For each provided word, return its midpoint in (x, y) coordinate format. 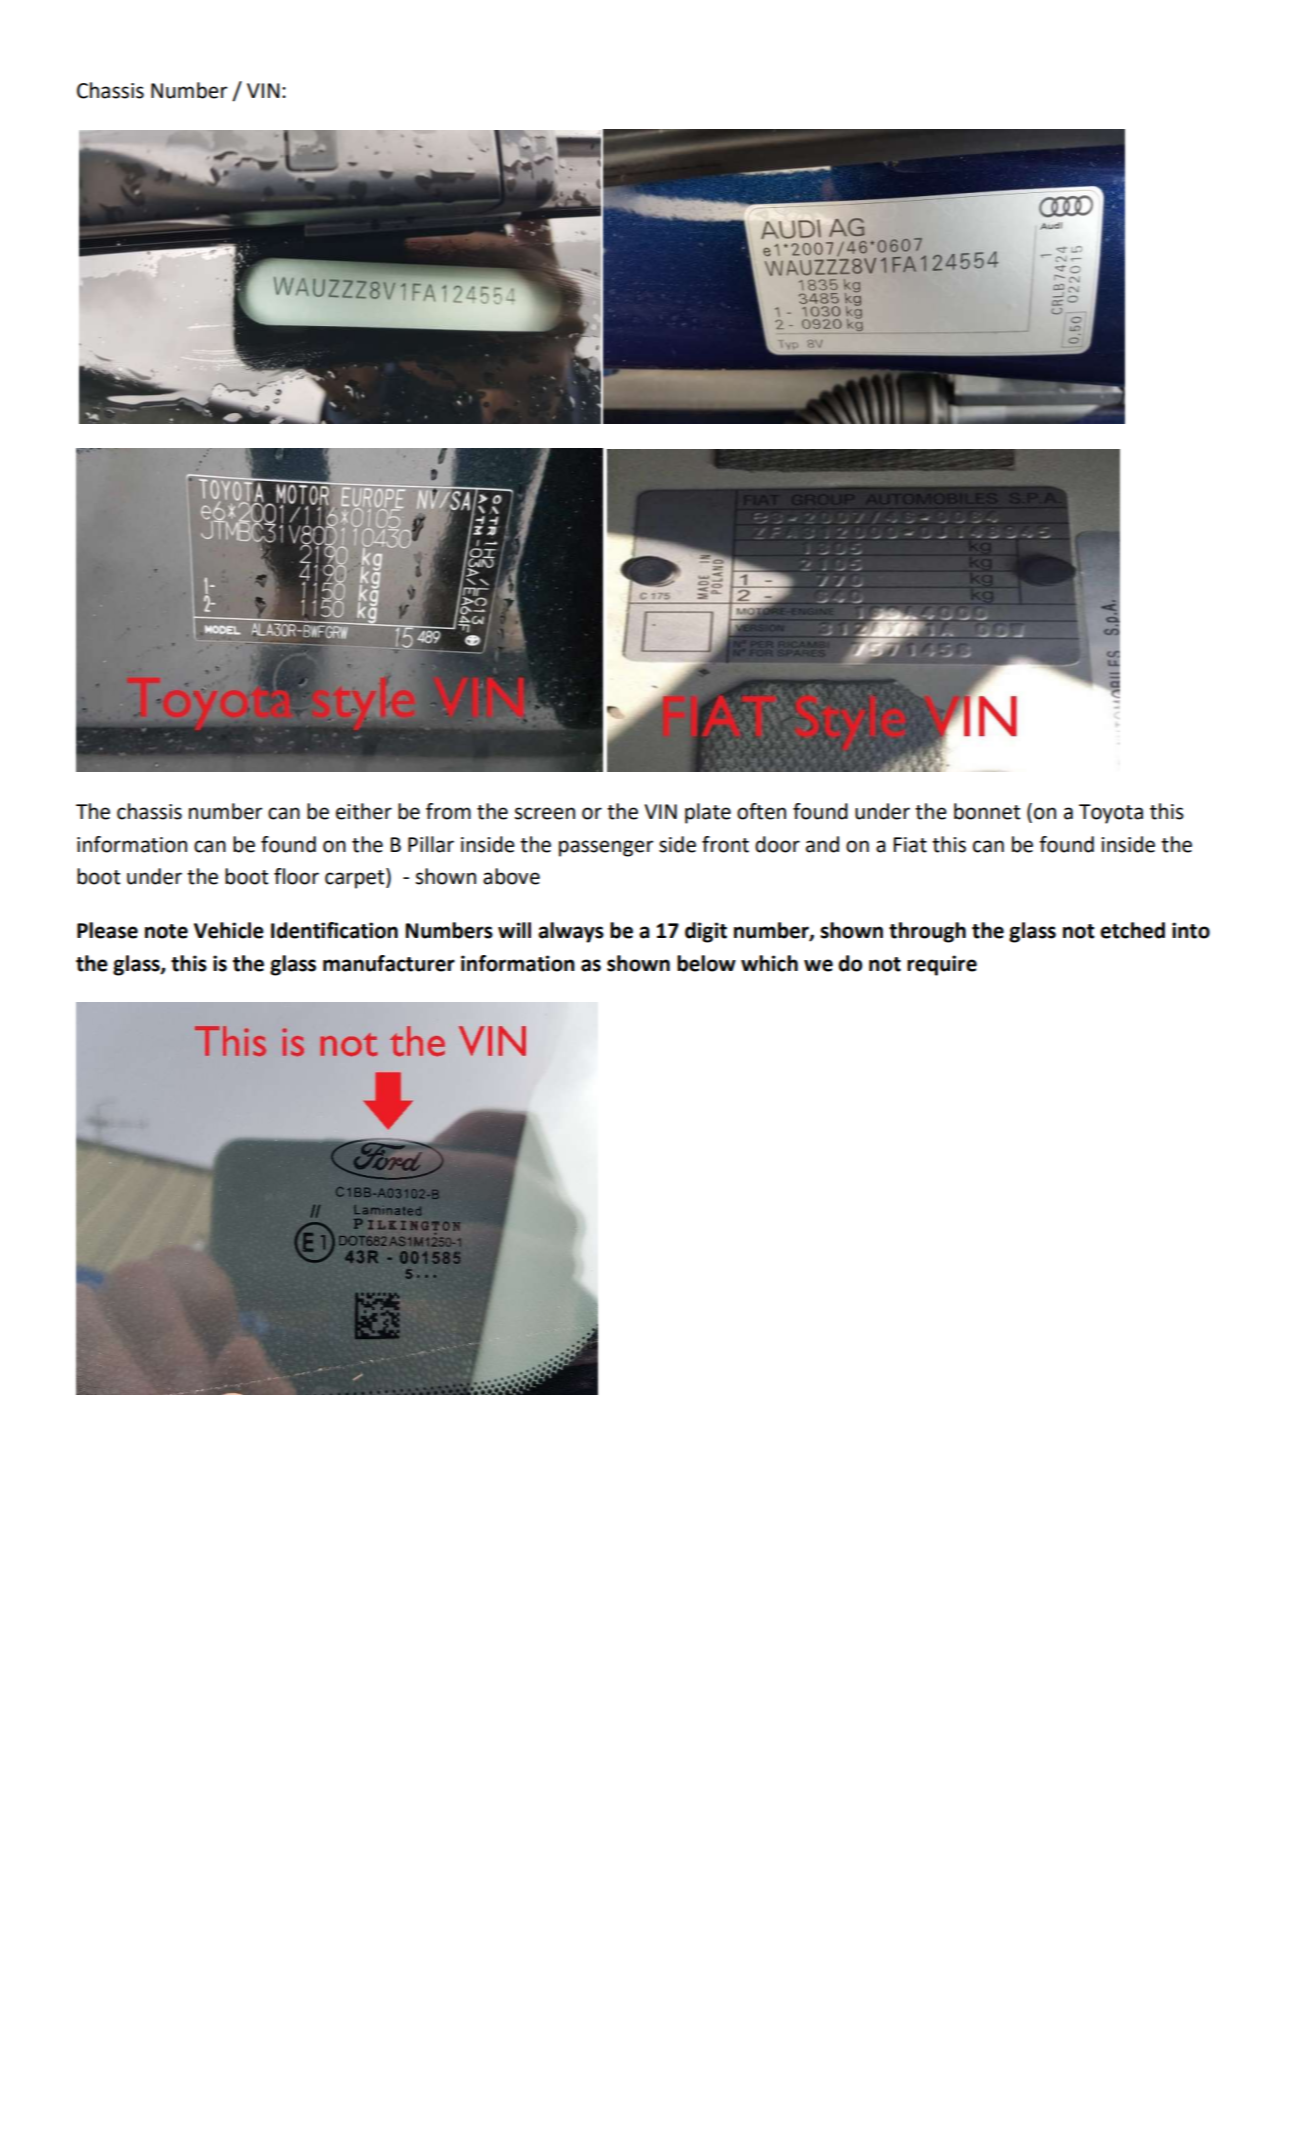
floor (296, 876)
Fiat (910, 845)
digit (706, 932)
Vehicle (229, 930)
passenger (606, 848)
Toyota (1111, 814)
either (364, 811)
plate (708, 813)
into (1191, 930)
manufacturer (389, 963)
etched (1132, 930)
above (511, 876)
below (706, 963)
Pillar (431, 844)
